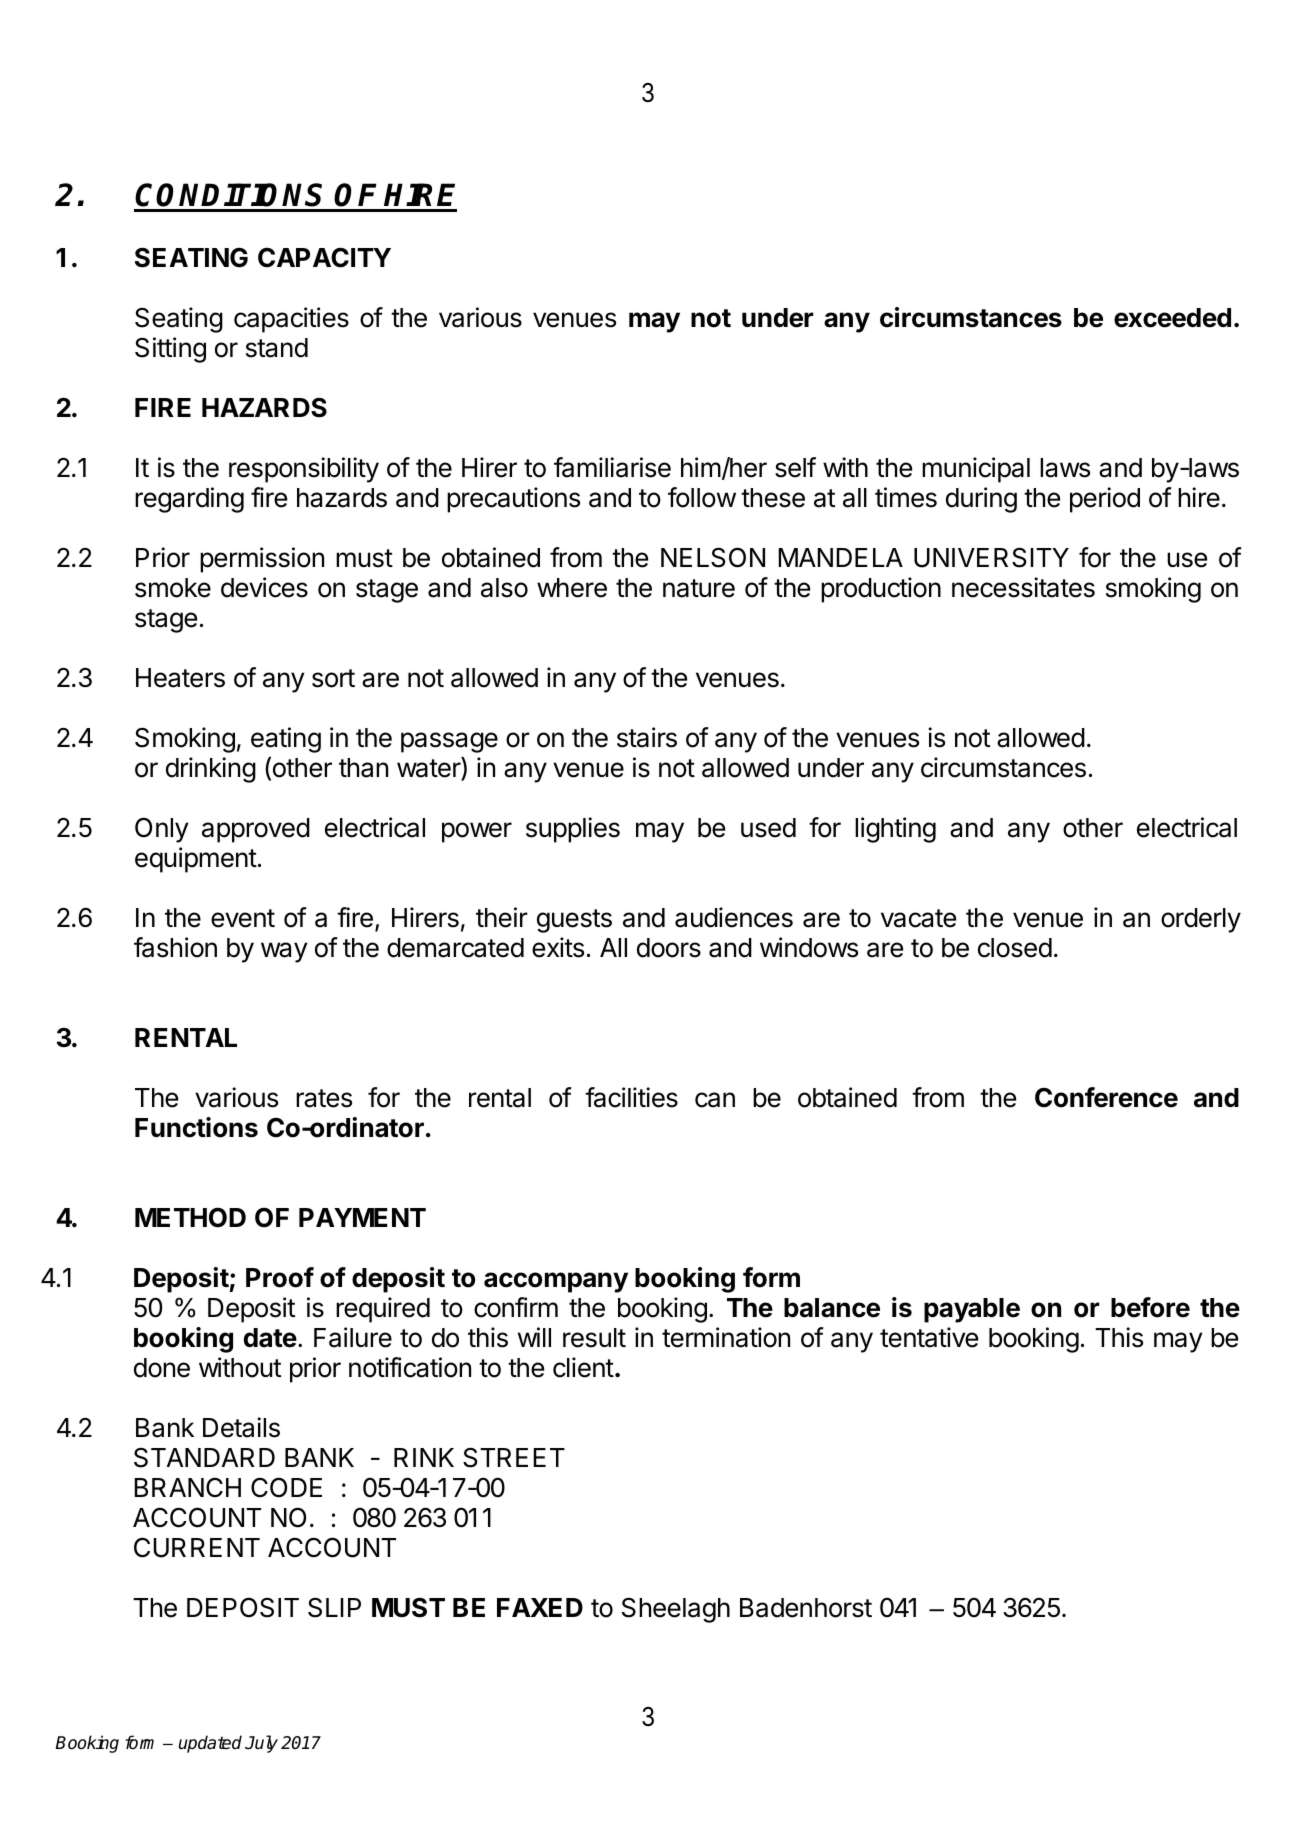 This screenshot has height=1831, width=1295. I want to click on exceeded, so click(1172, 318).
